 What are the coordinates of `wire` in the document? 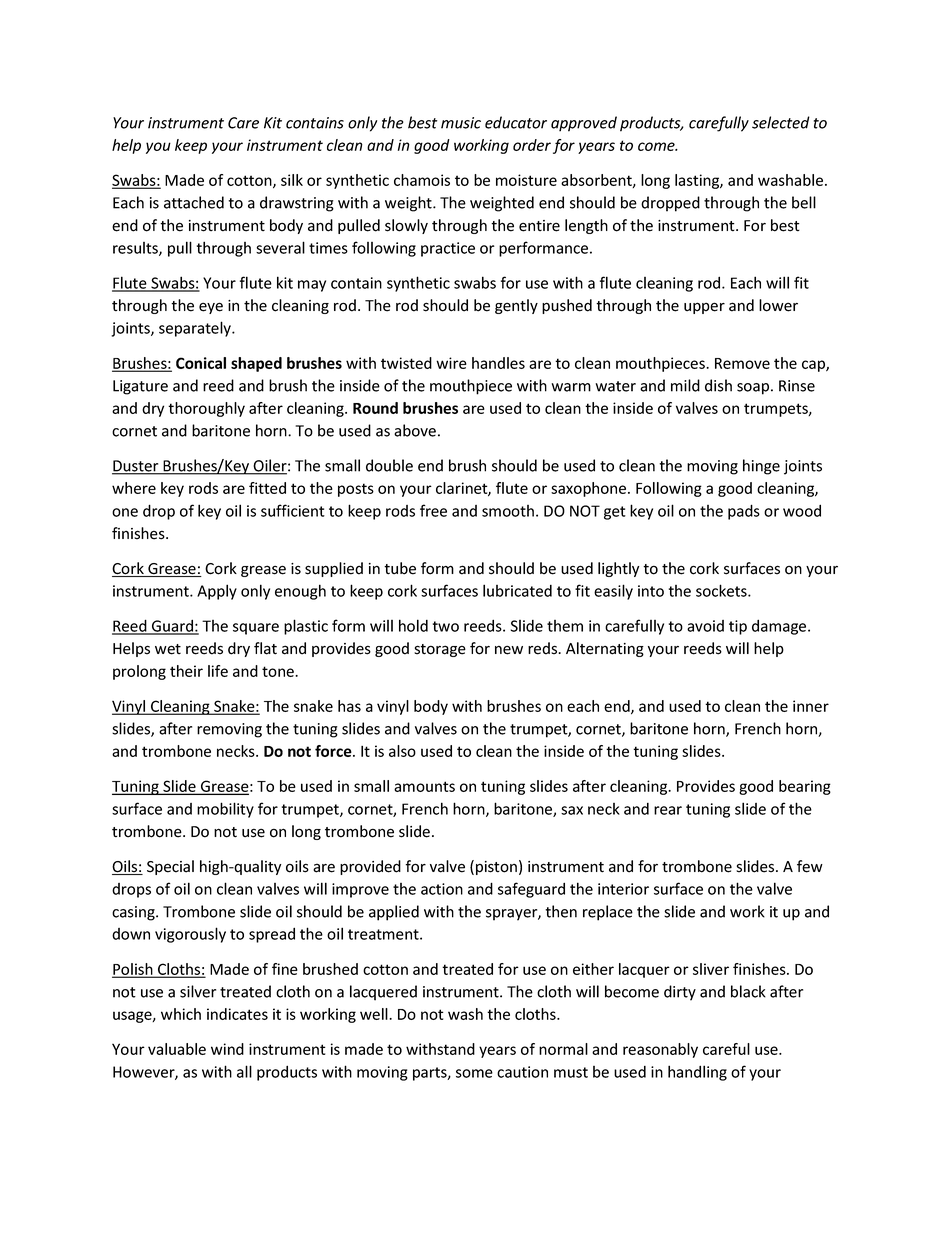 It's located at (451, 363).
